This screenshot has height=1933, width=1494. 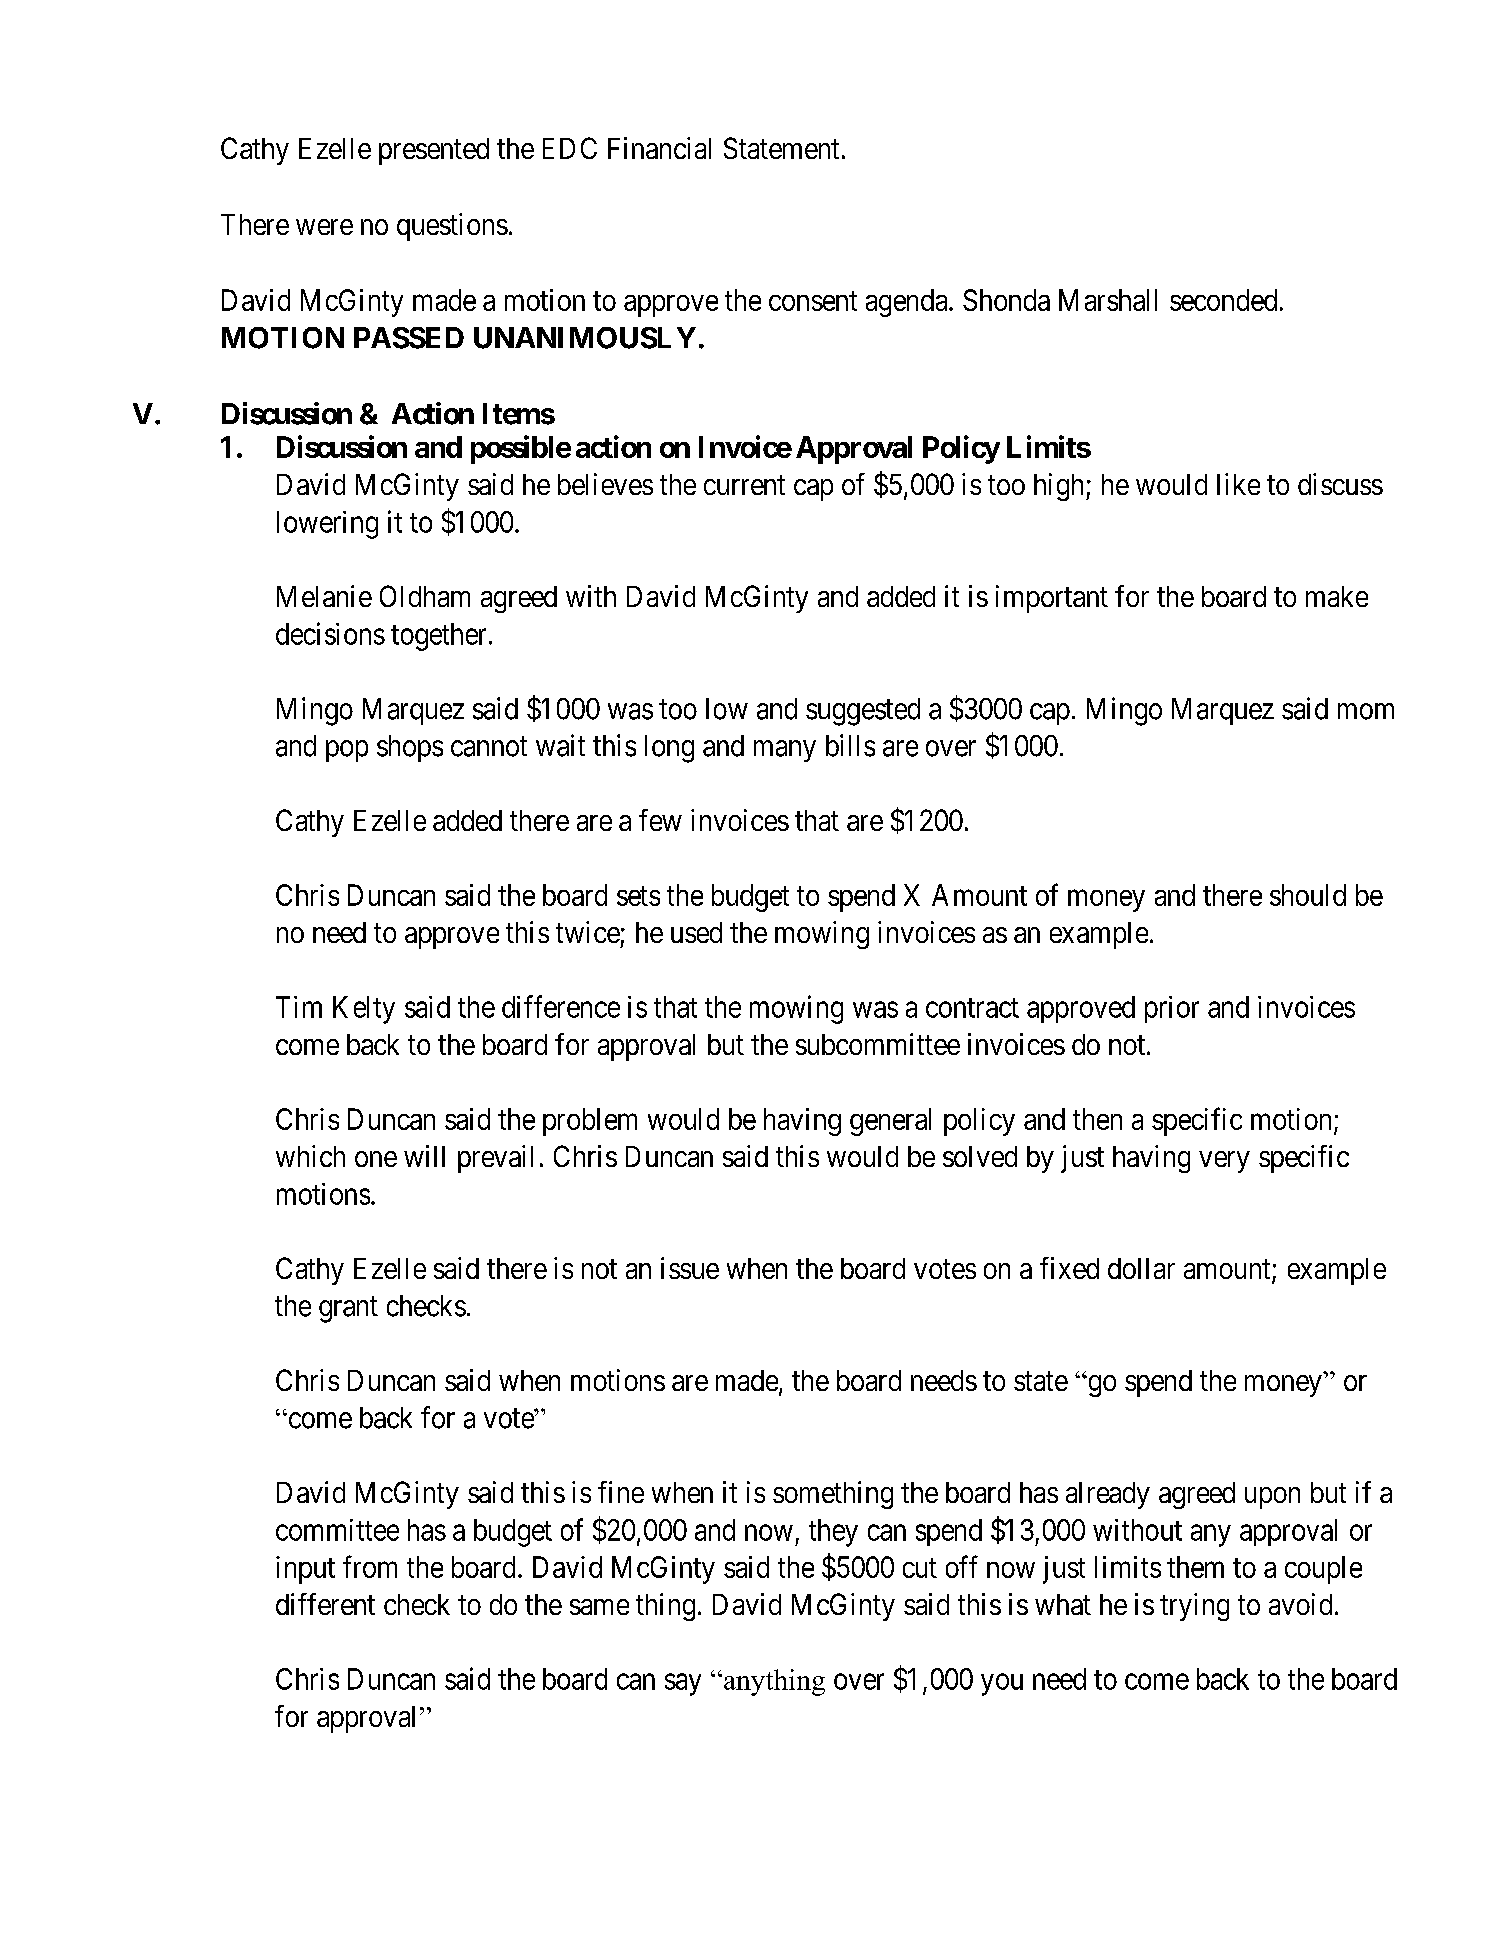 I want to click on will, so click(x=424, y=1156).
